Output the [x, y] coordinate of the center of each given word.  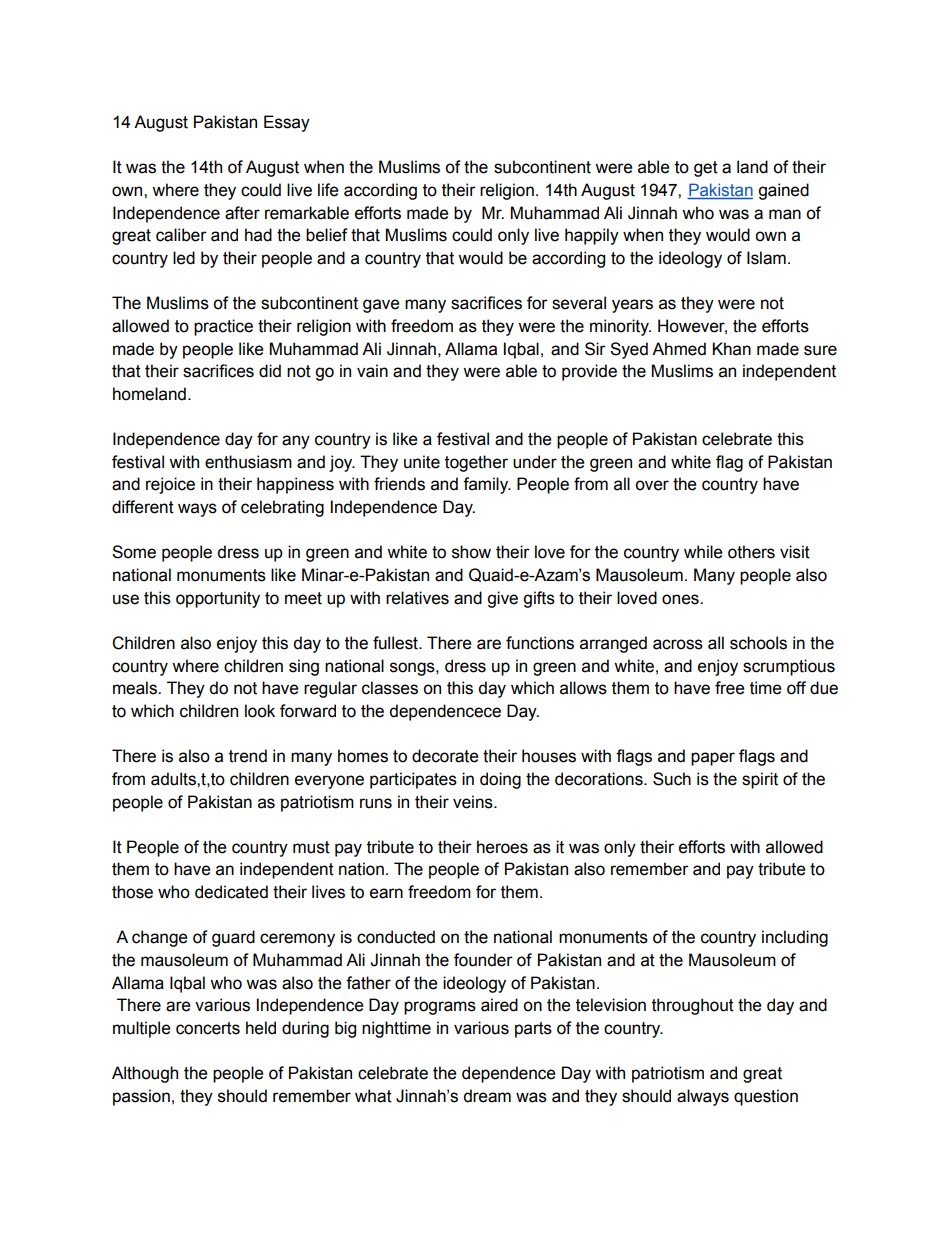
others [751, 552]
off [796, 688]
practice [223, 327]
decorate [445, 756]
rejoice [170, 485]
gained [783, 191]
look [260, 711]
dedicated [231, 892]
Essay [287, 123]
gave [381, 306]
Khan [731, 349]
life [328, 190]
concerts [208, 1028]
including [795, 938]
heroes [502, 847]
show [471, 552]
